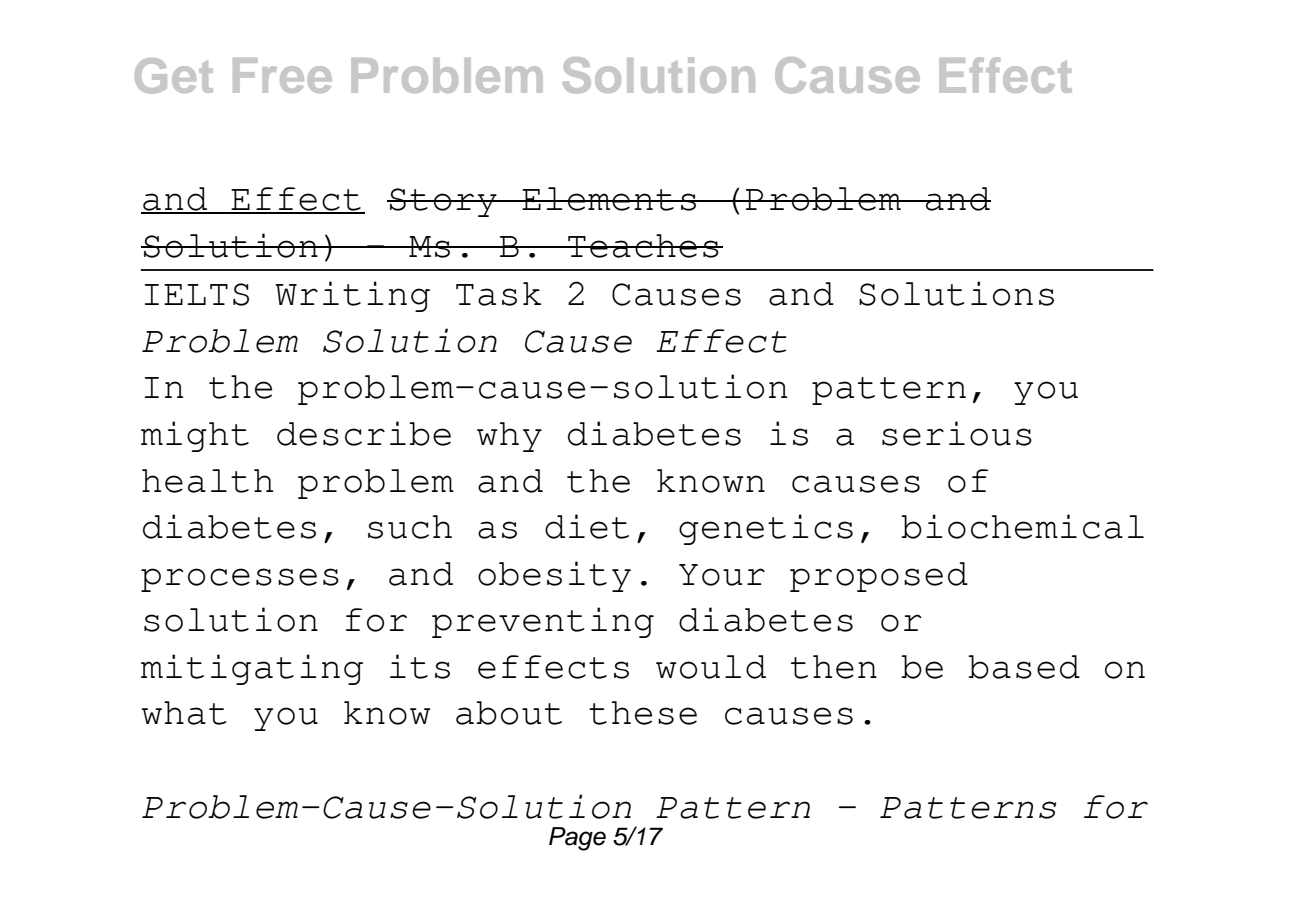 The width and height of the document is (1303, 924). Describe the element at coordinates (577, 839) in the document. I see `Page` at that location.
